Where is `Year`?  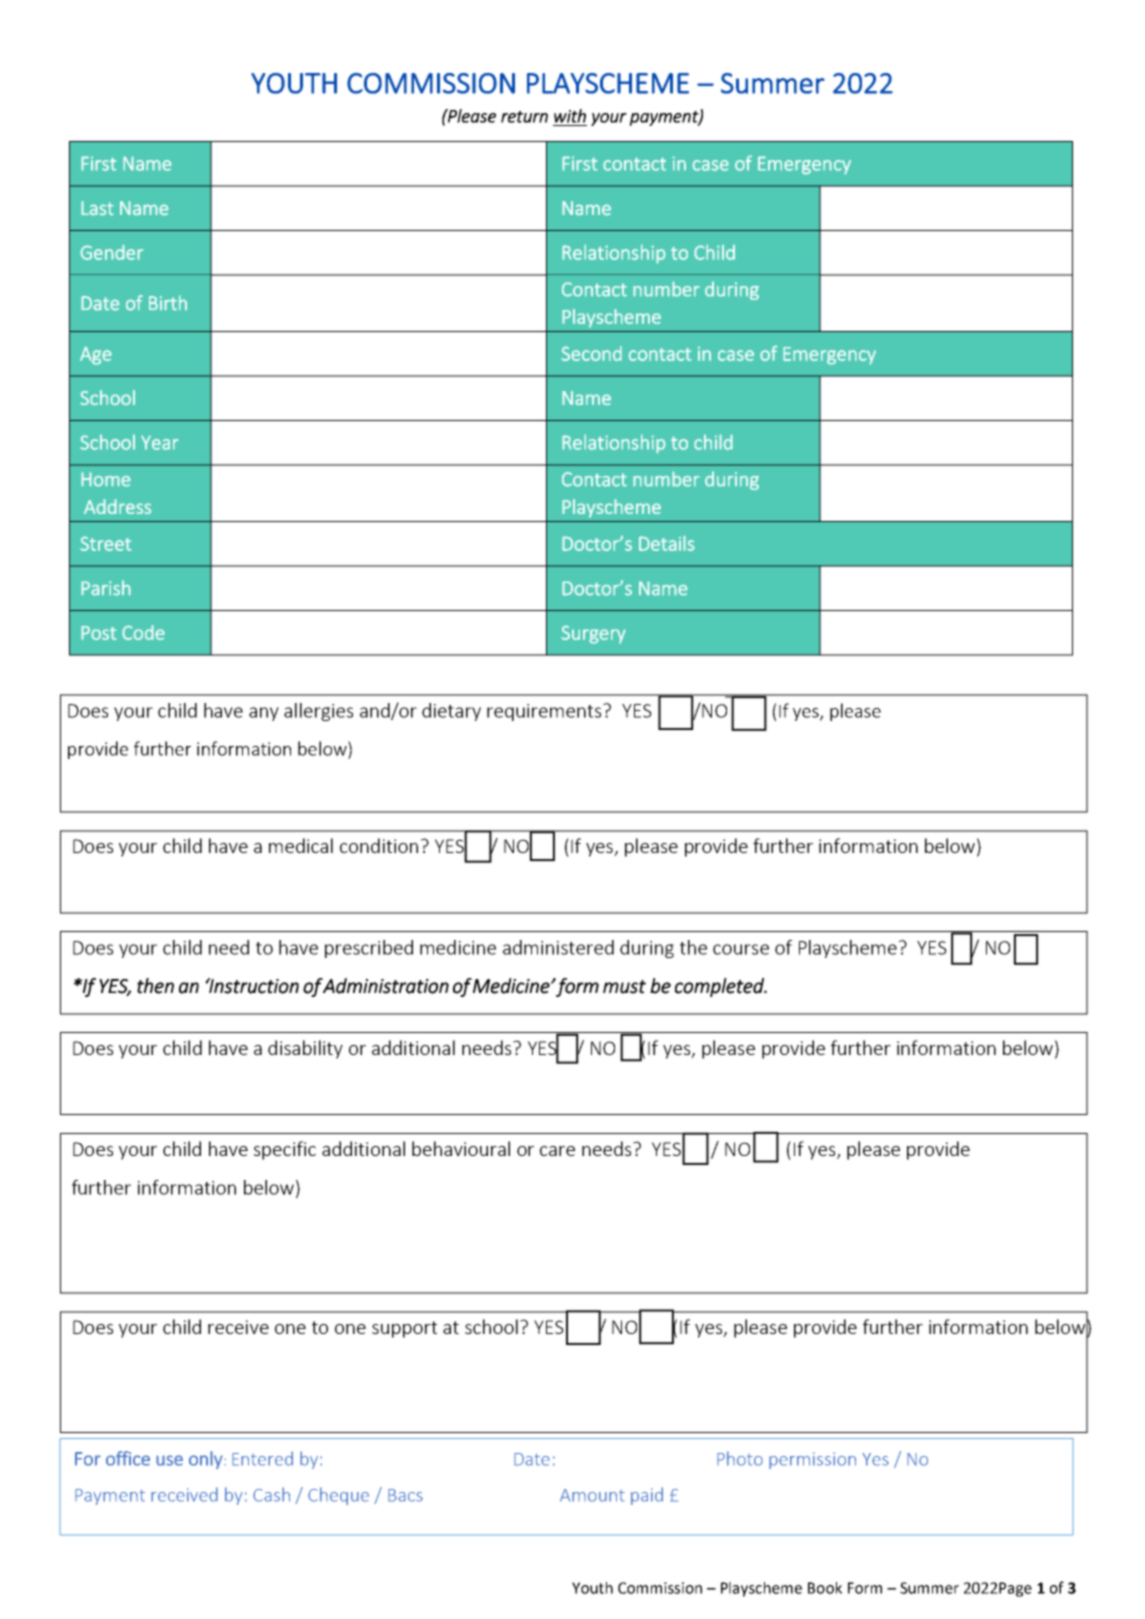
Year is located at coordinates (160, 442).
